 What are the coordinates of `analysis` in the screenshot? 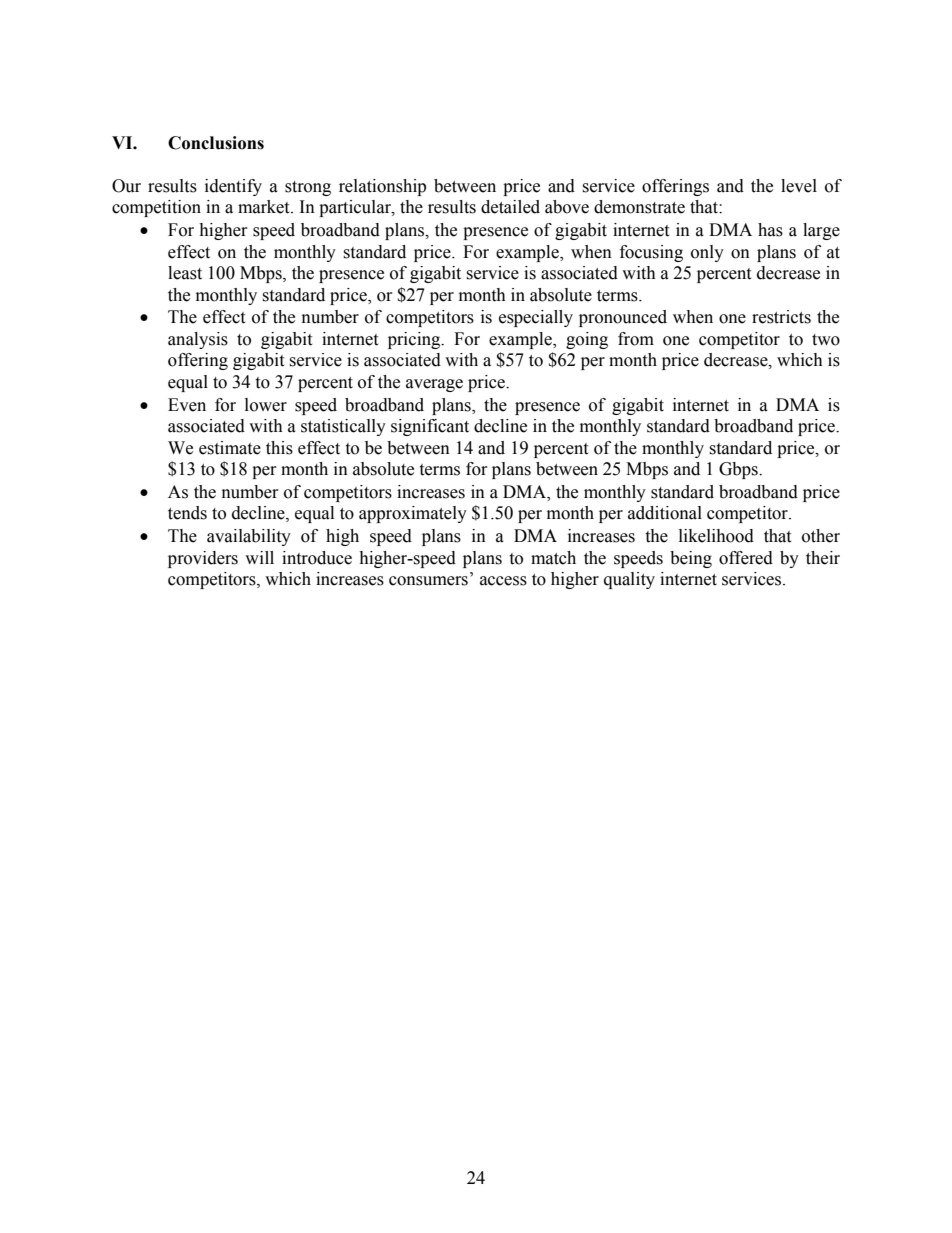 It's located at (198, 340).
